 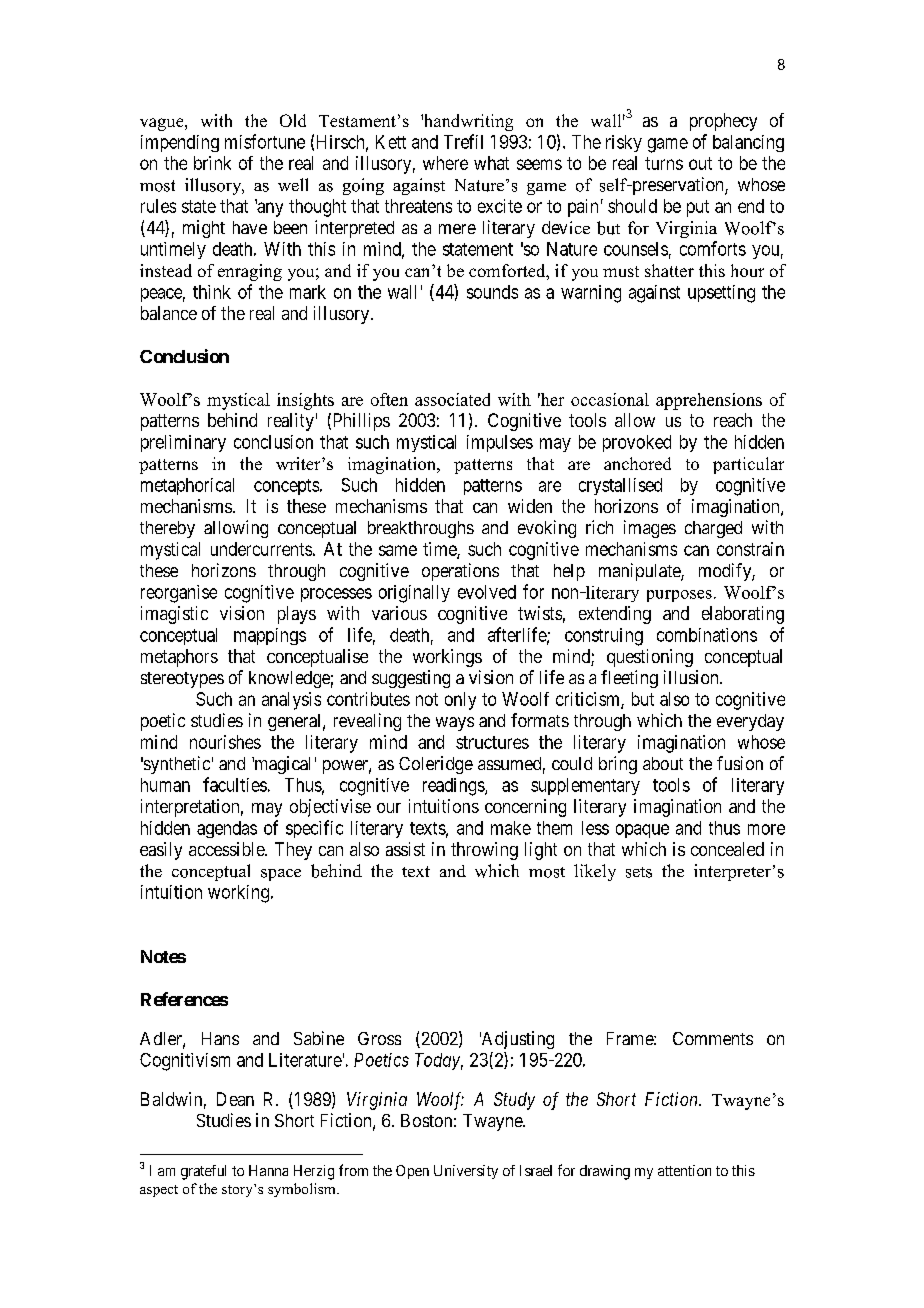 What do you see at coordinates (270, 636) in the page?
I see `mappings` at bounding box center [270, 636].
